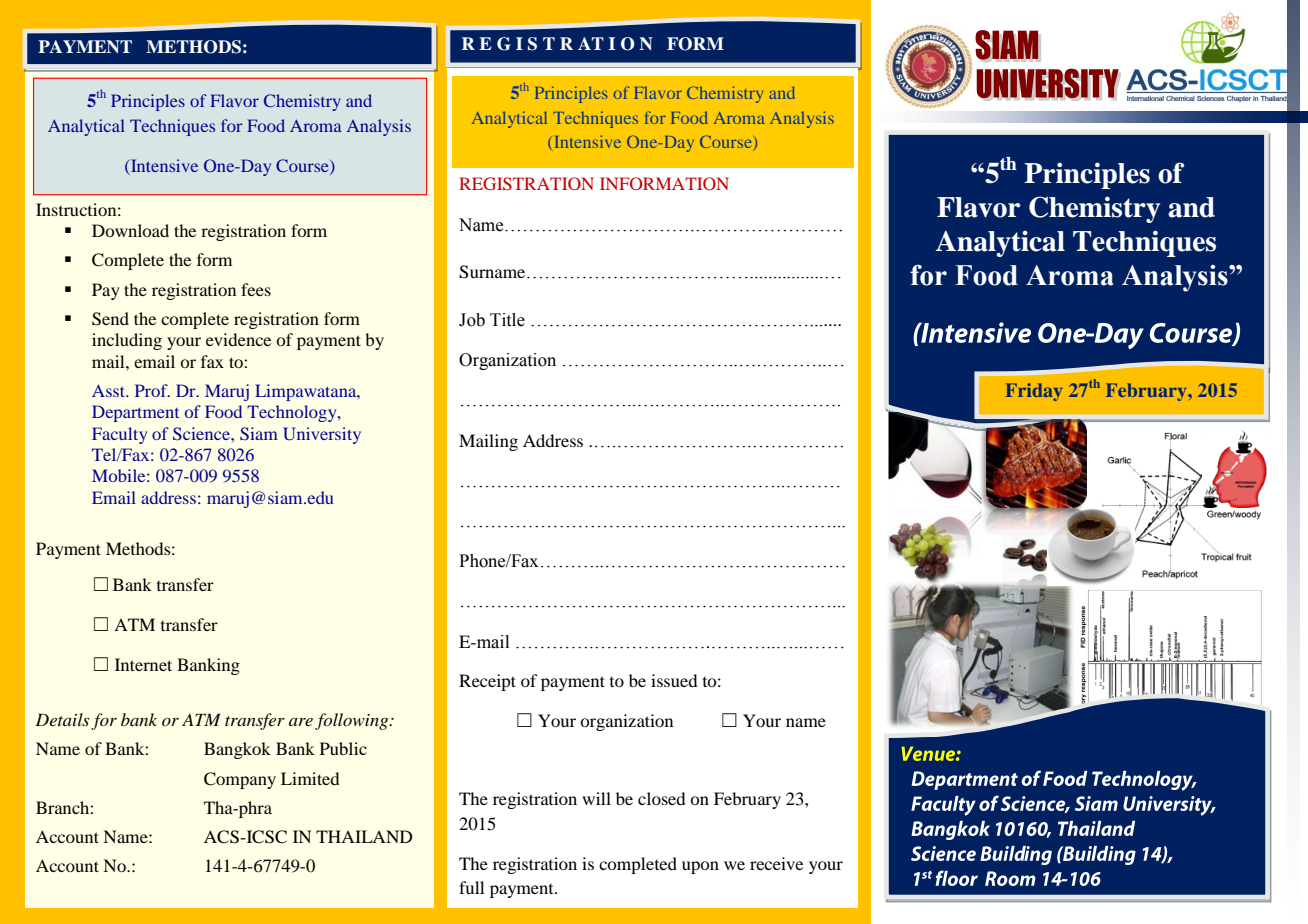 This screenshot has width=1308, height=924. I want to click on Friday, so click(1033, 392).
